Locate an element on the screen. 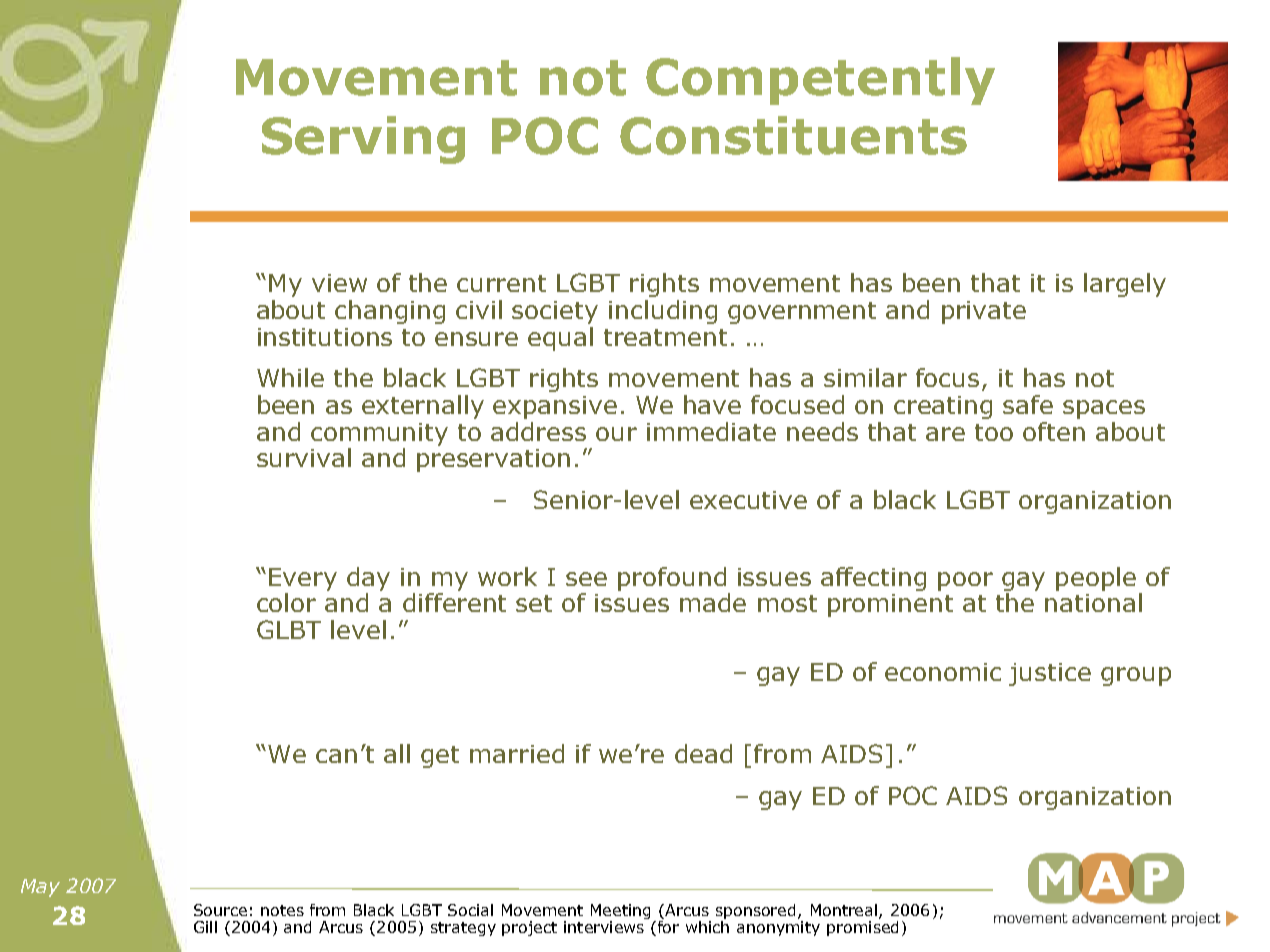  institutions is located at coordinates (325, 337).
